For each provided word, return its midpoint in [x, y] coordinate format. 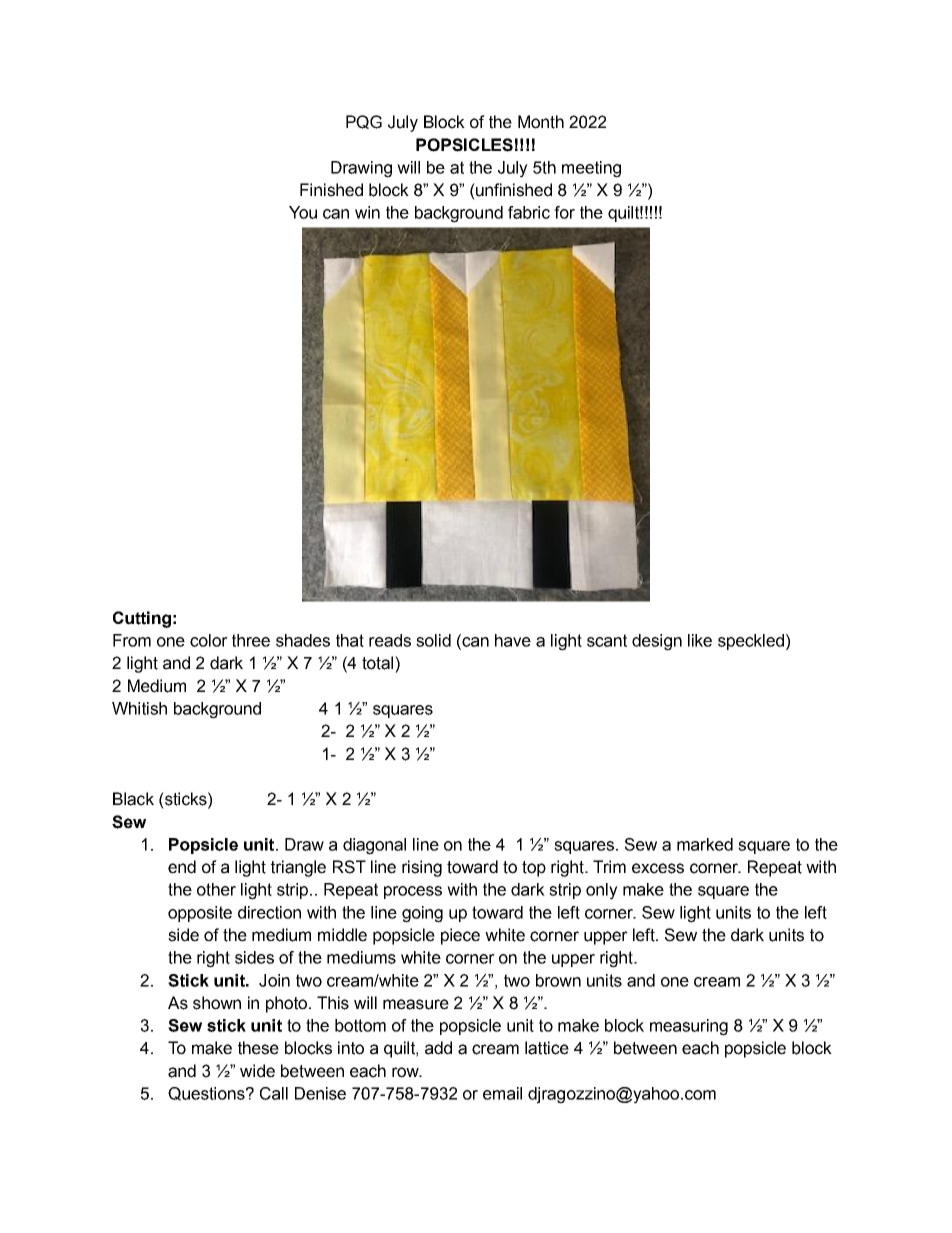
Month [541, 122]
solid [433, 640]
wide [257, 1071]
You [303, 212]
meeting [591, 169]
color [209, 640]
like [700, 640]
